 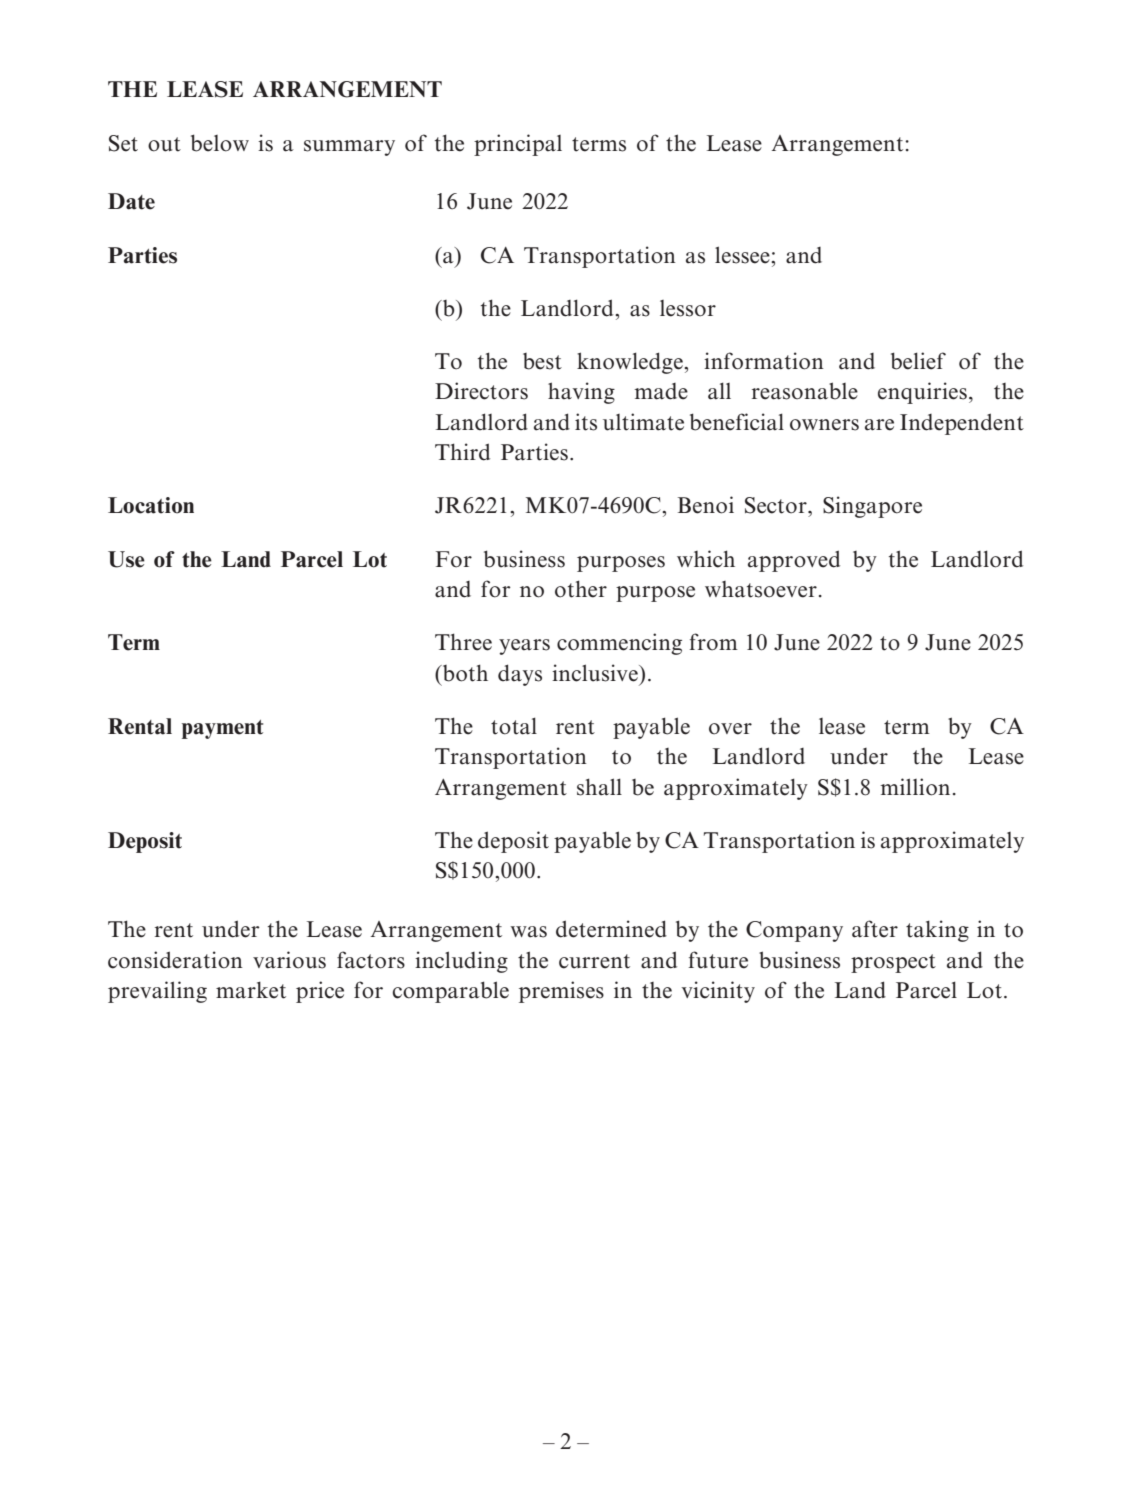 What do you see at coordinates (220, 143) in the screenshot?
I see `below` at bounding box center [220, 143].
